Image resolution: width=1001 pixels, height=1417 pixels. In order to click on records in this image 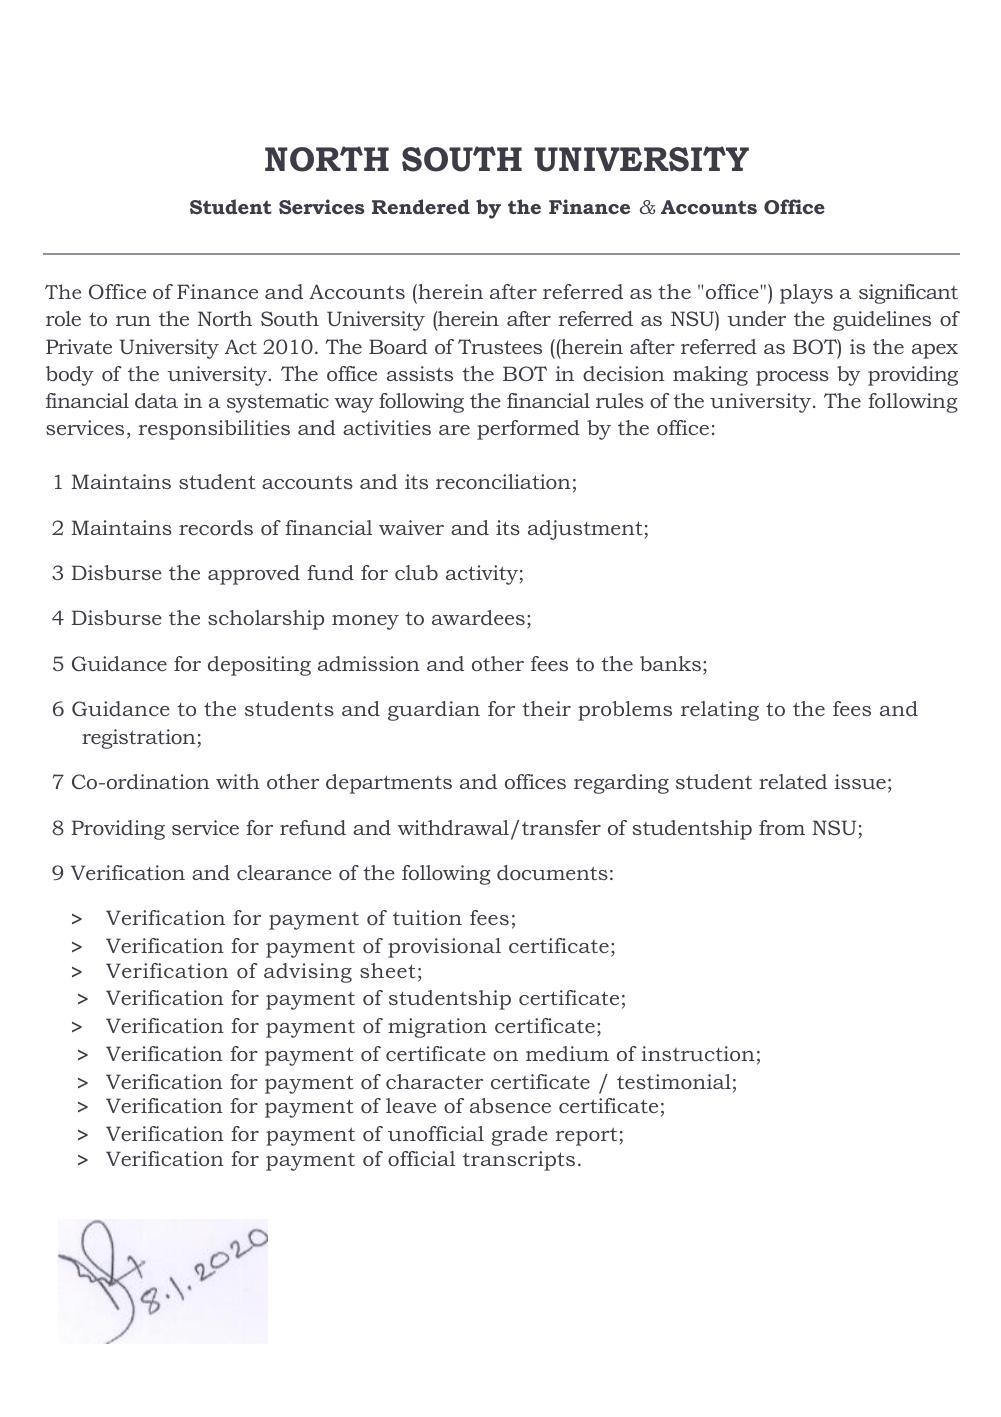, I will do `click(216, 527)`.
